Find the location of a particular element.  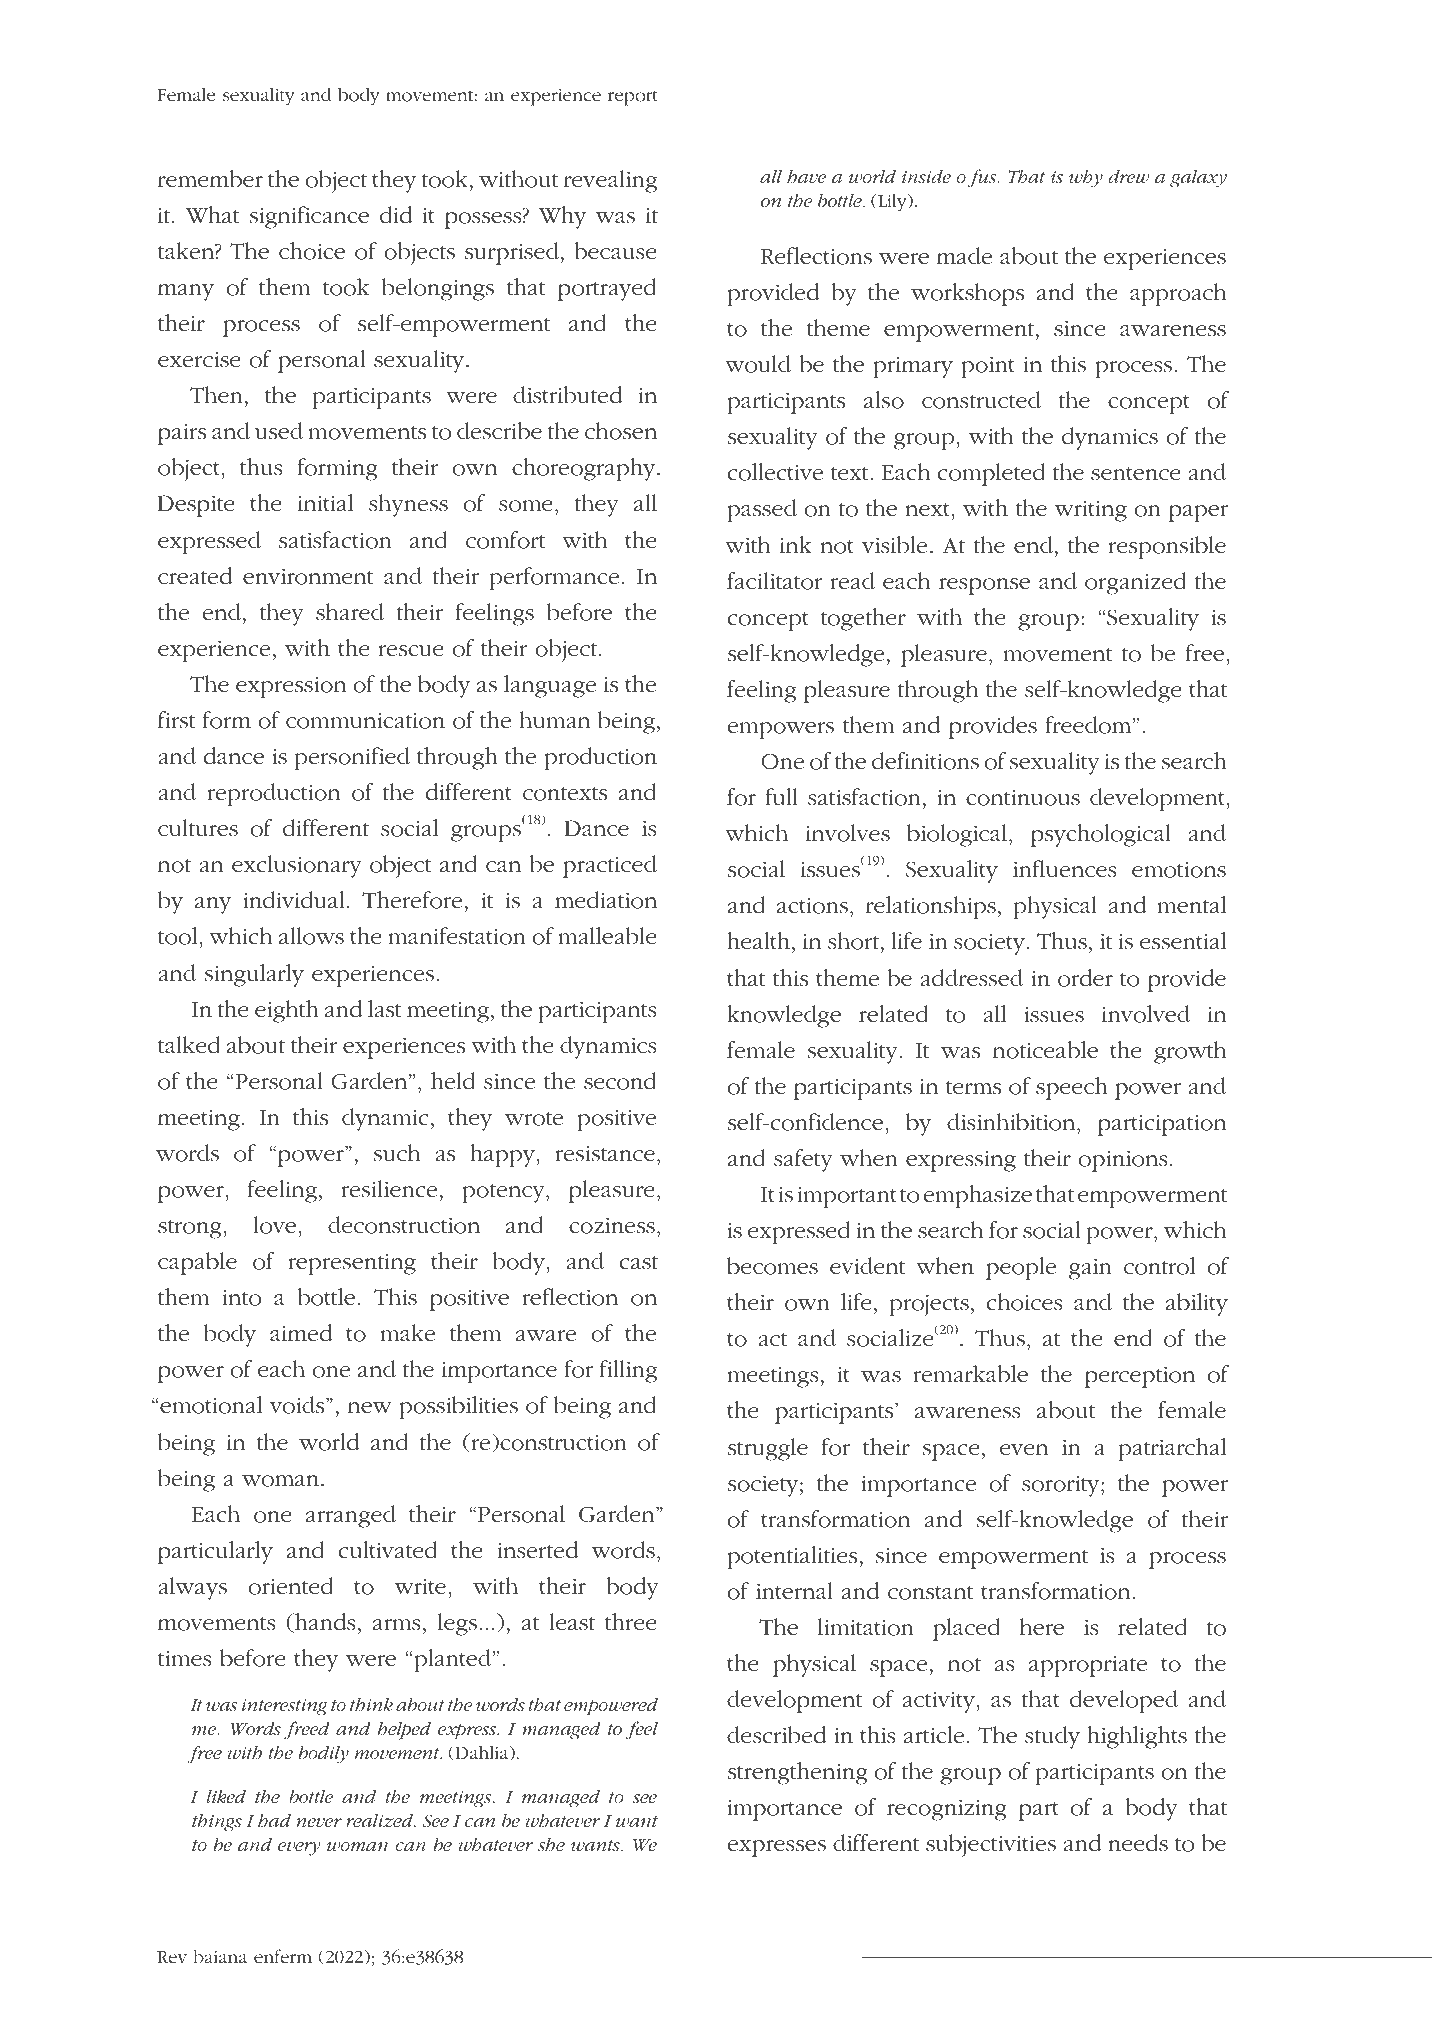

had is located at coordinates (274, 1820).
